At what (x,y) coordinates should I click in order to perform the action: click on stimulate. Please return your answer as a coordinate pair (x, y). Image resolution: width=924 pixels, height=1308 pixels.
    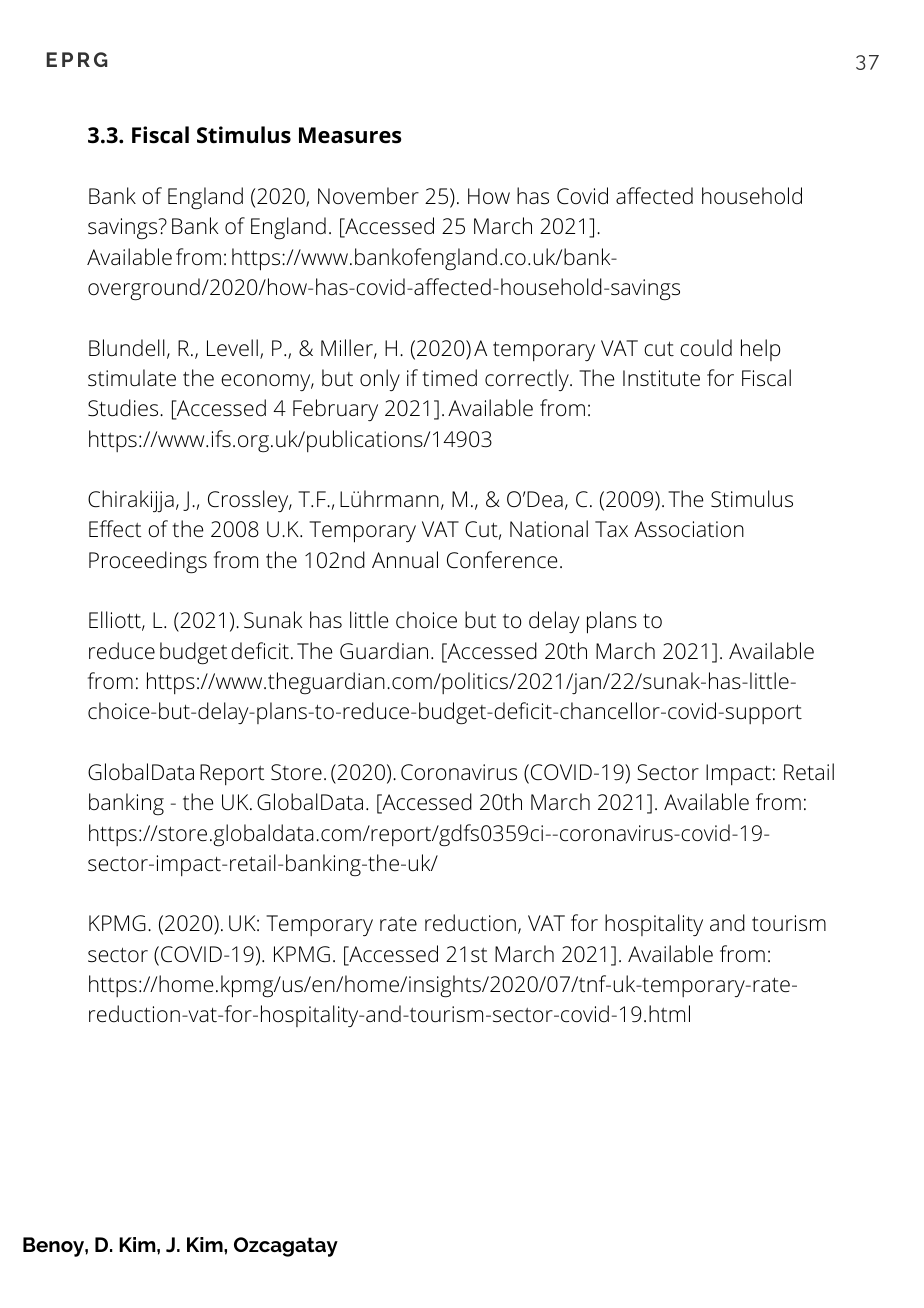
    Looking at the image, I should click on (132, 378).
